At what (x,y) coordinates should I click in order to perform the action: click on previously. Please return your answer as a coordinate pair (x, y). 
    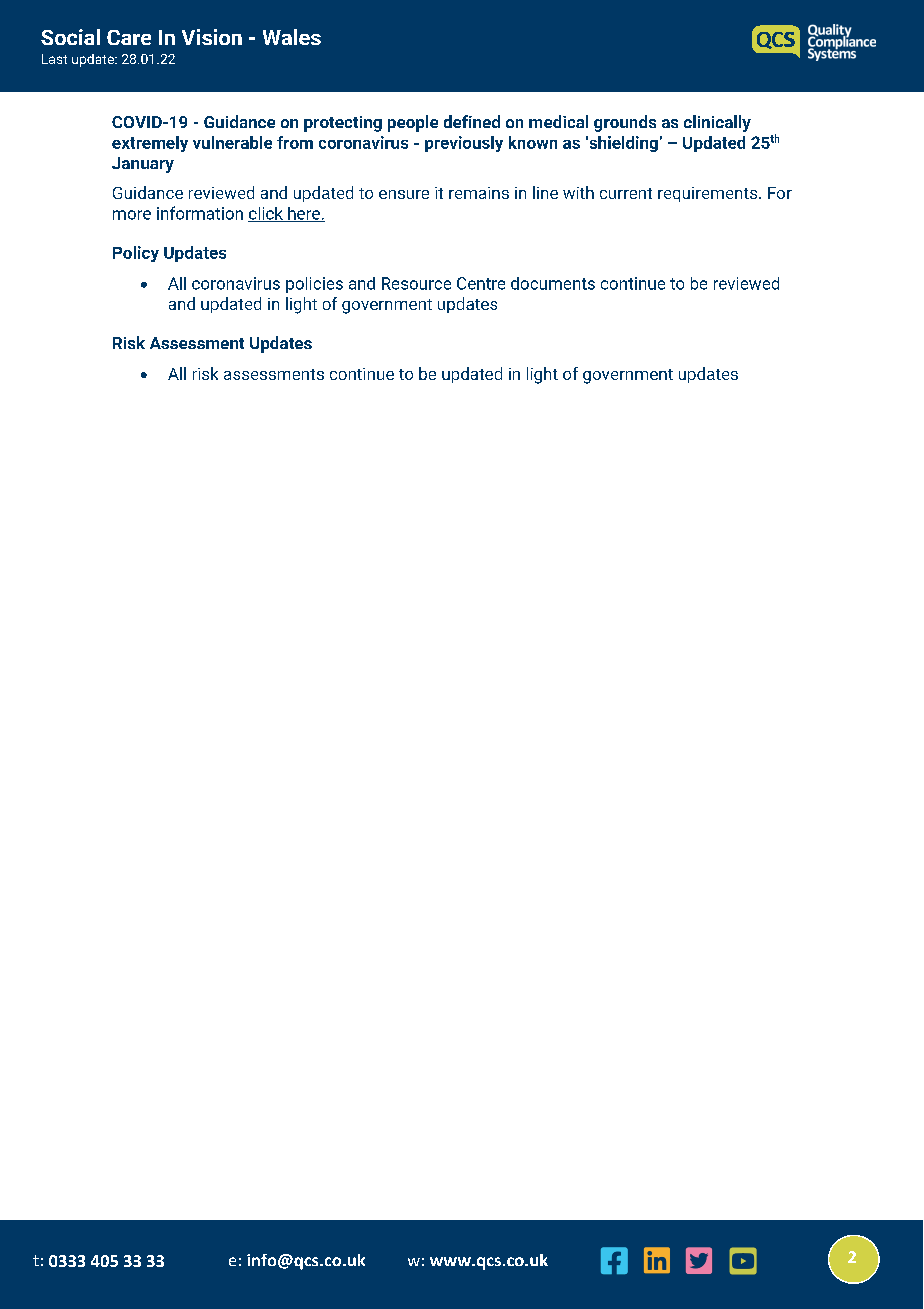
    Looking at the image, I should click on (464, 144).
